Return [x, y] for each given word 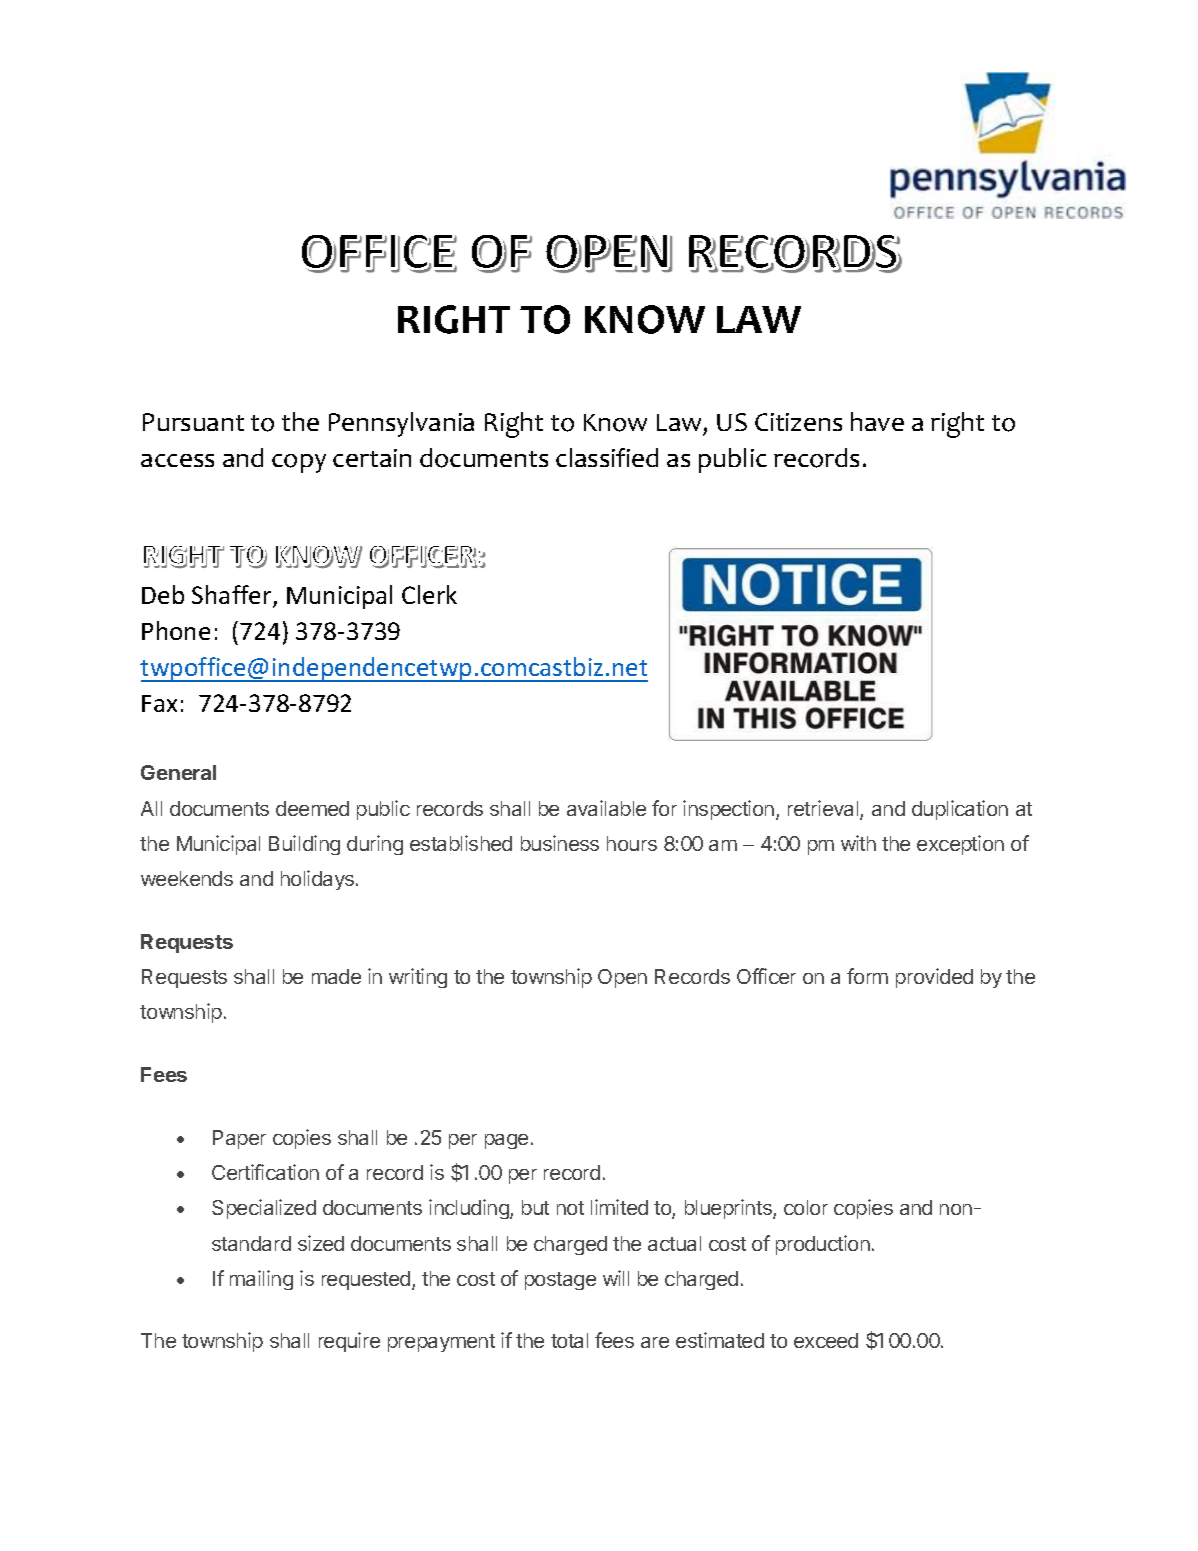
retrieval [824, 809]
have [877, 421]
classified [607, 457]
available [606, 808]
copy [299, 463]
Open [622, 978]
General [178, 772]
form [867, 976]
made [336, 976]
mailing [261, 1280]
